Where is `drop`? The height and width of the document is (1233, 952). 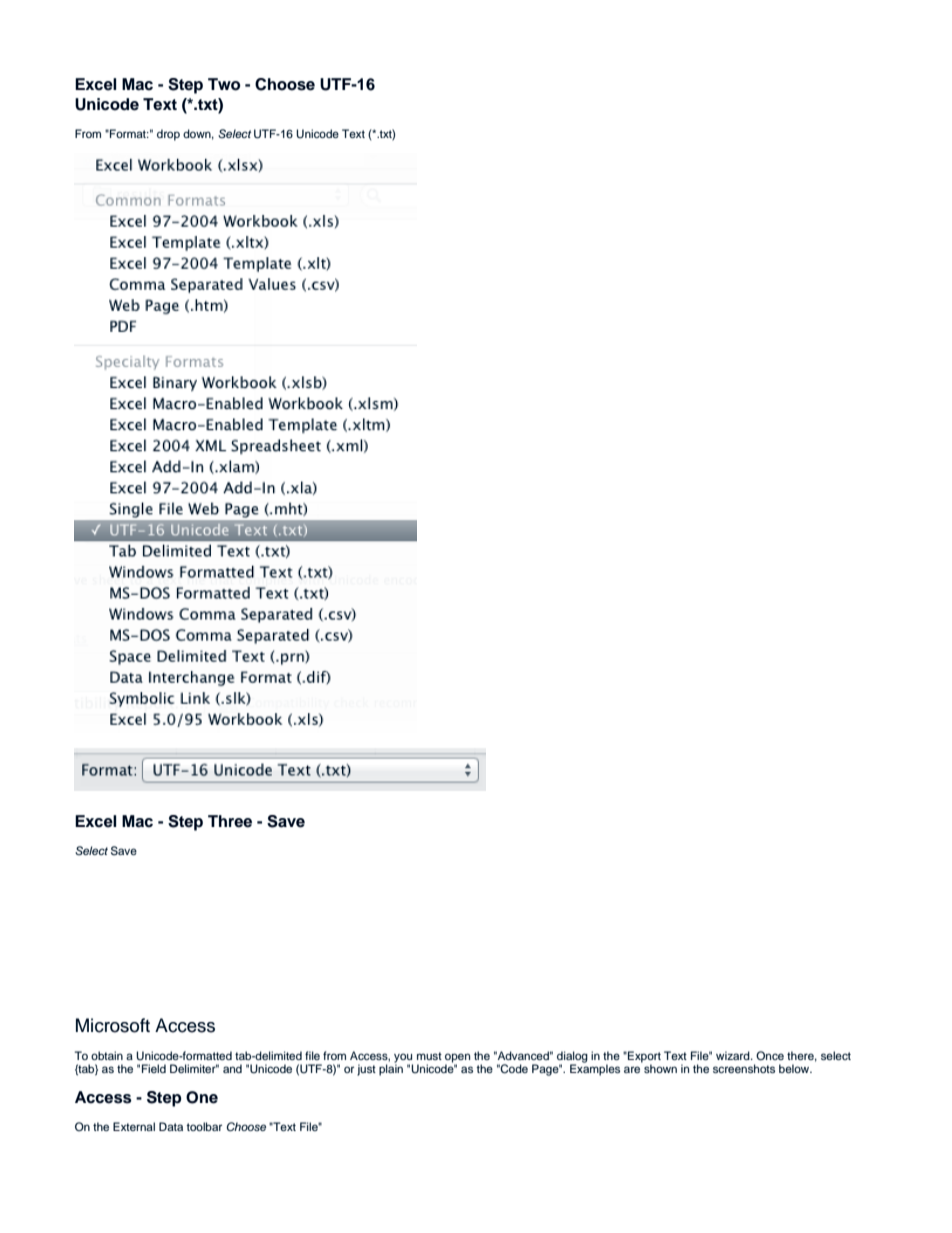
drop is located at coordinates (168, 135).
